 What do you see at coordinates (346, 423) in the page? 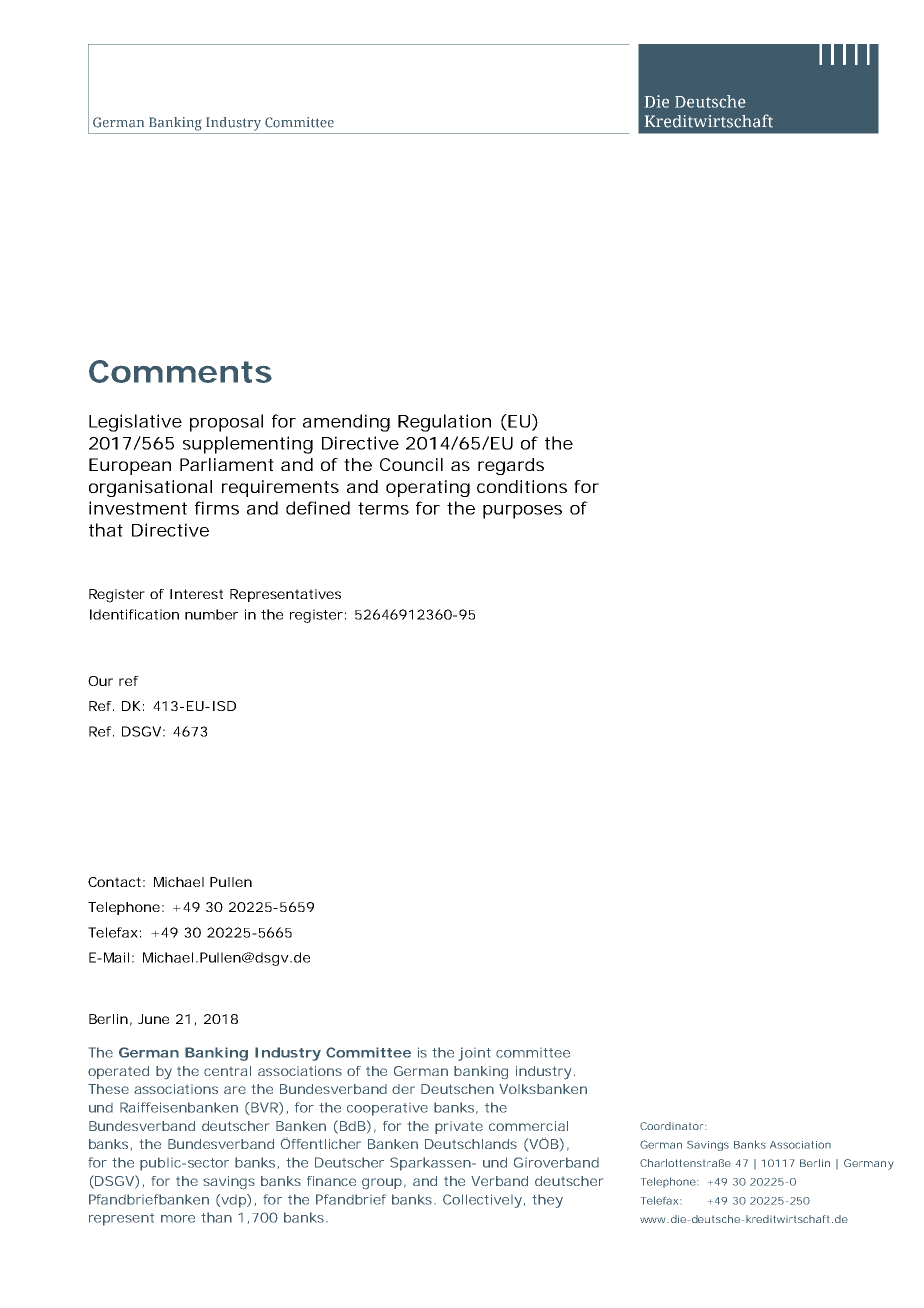
I see `amending` at bounding box center [346, 423].
